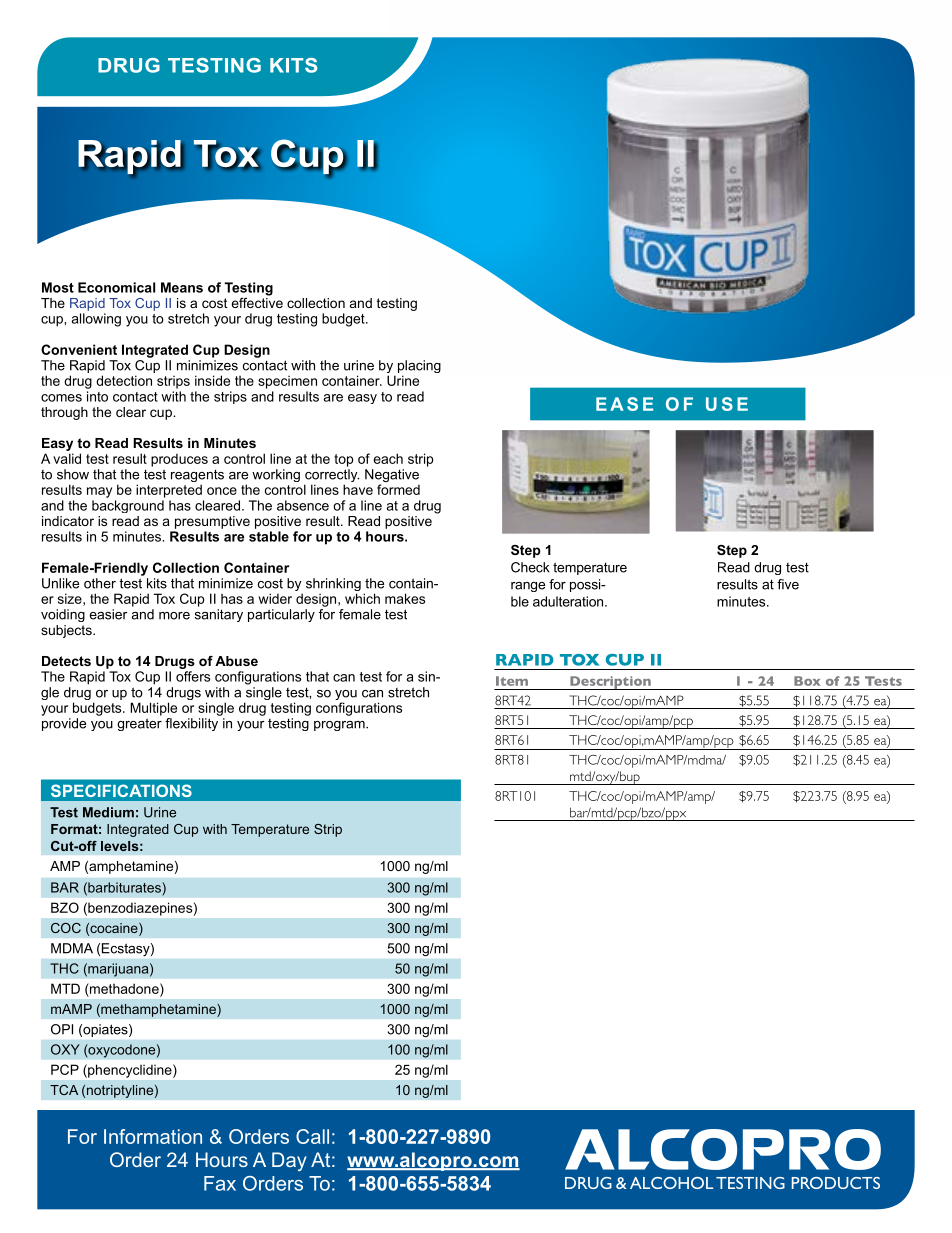 The image size is (952, 1233). I want to click on Description, so click(610, 683).
